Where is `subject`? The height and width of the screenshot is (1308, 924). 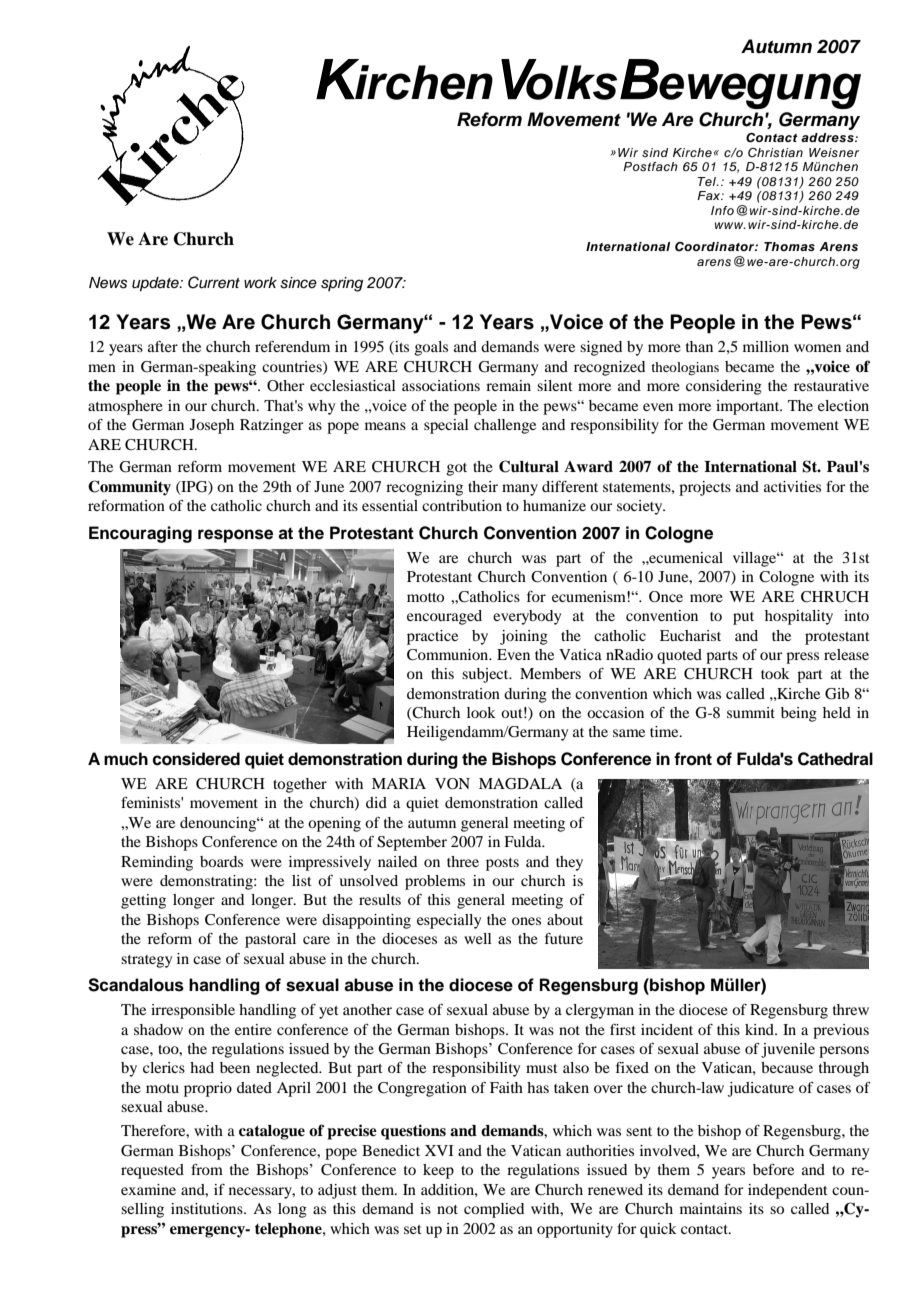 subject is located at coordinates (486, 675).
